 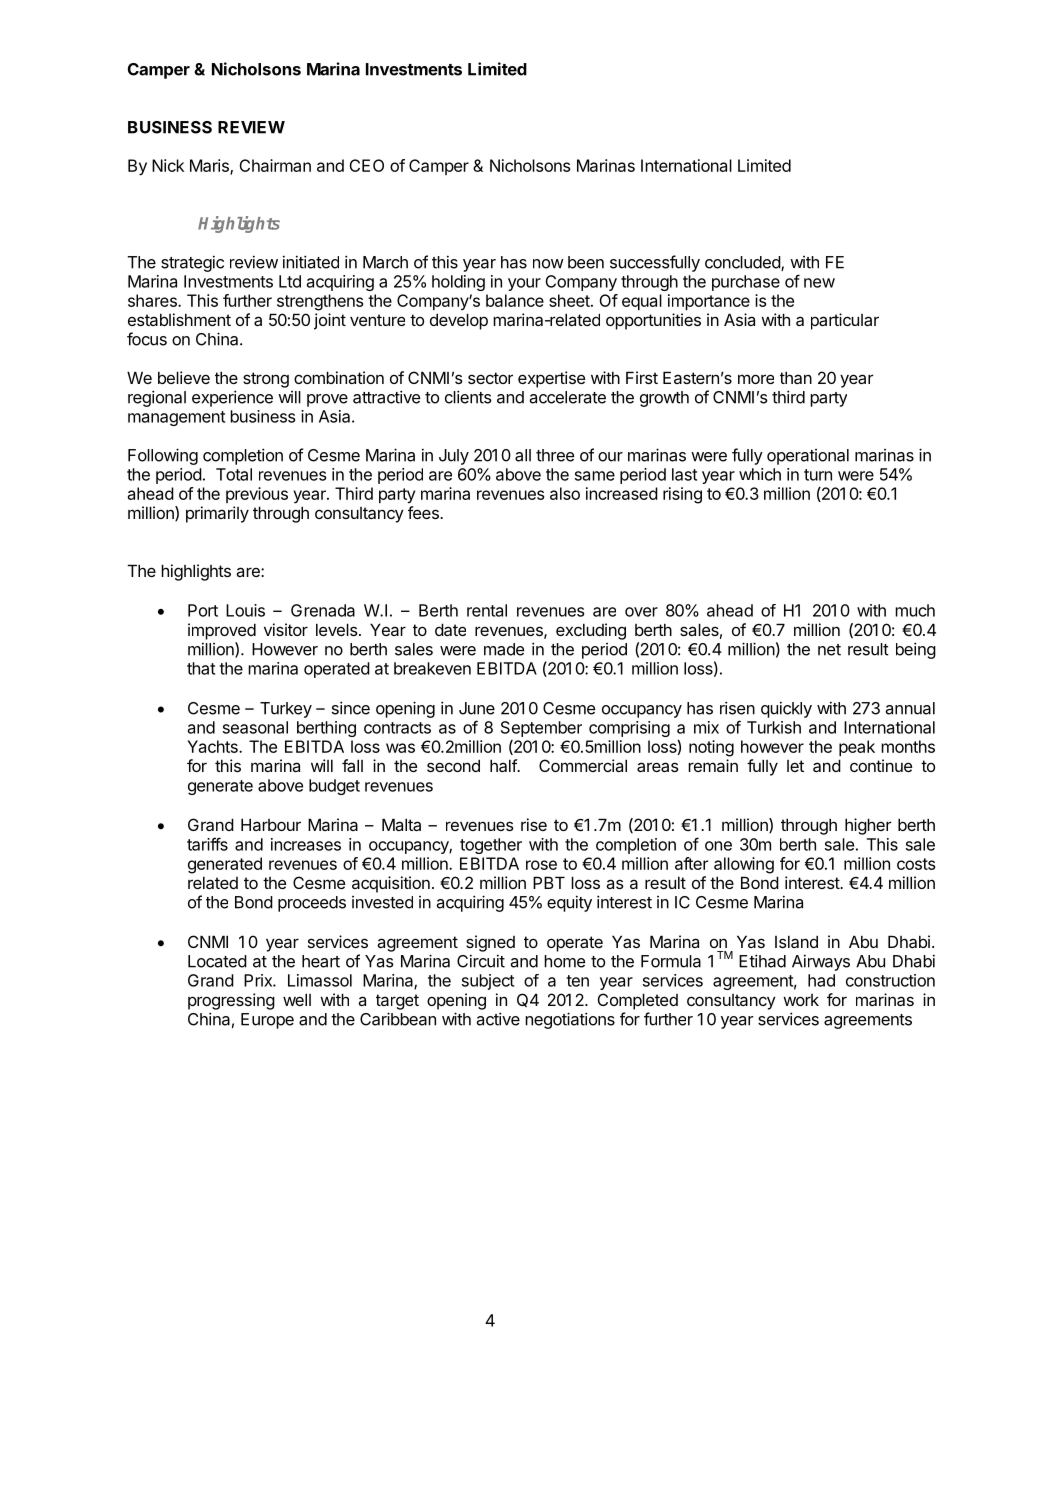 What do you see at coordinates (255, 727) in the screenshot?
I see `seasonal` at bounding box center [255, 727].
